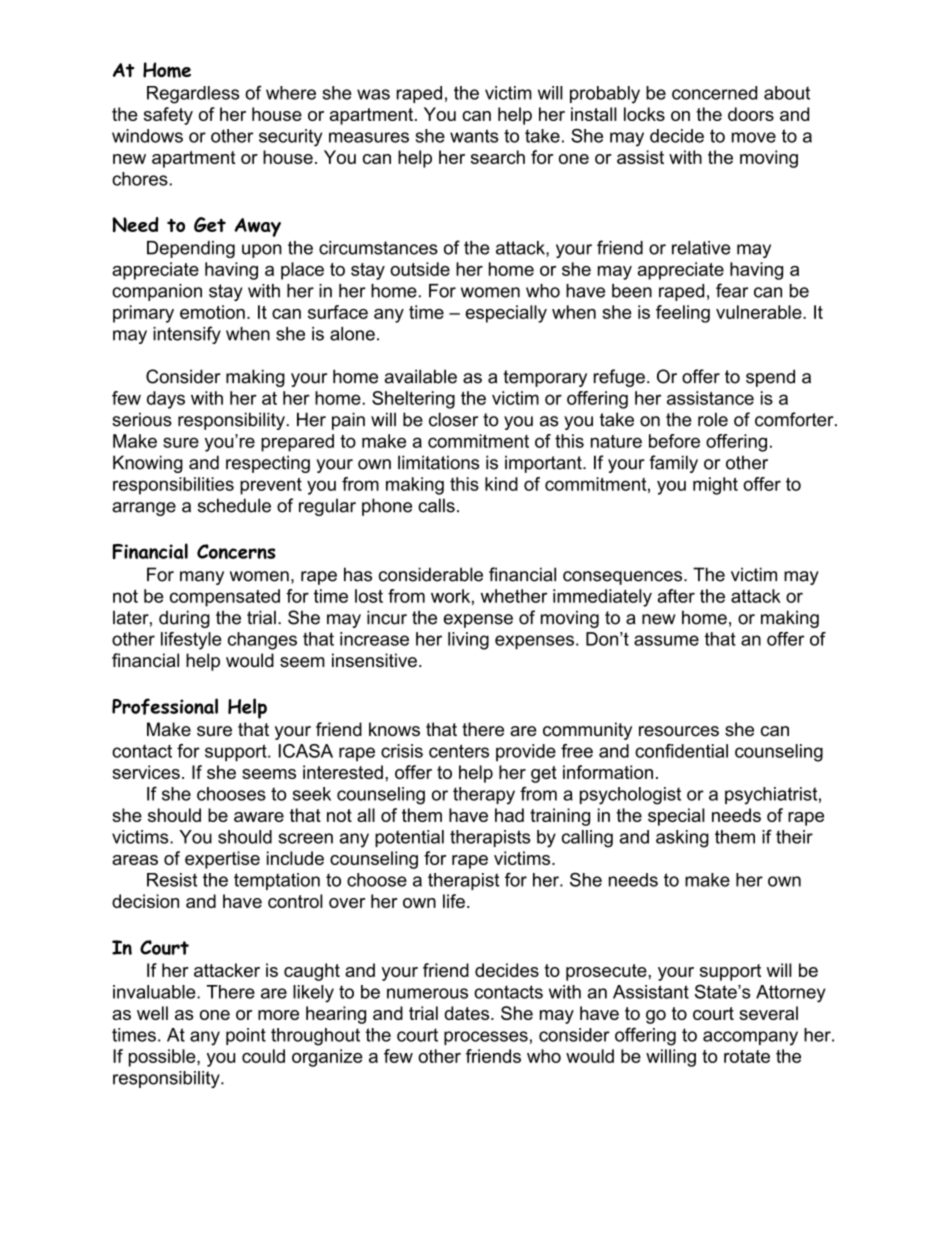  Describe the element at coordinates (202, 578) in the image. I see `many` at that location.
